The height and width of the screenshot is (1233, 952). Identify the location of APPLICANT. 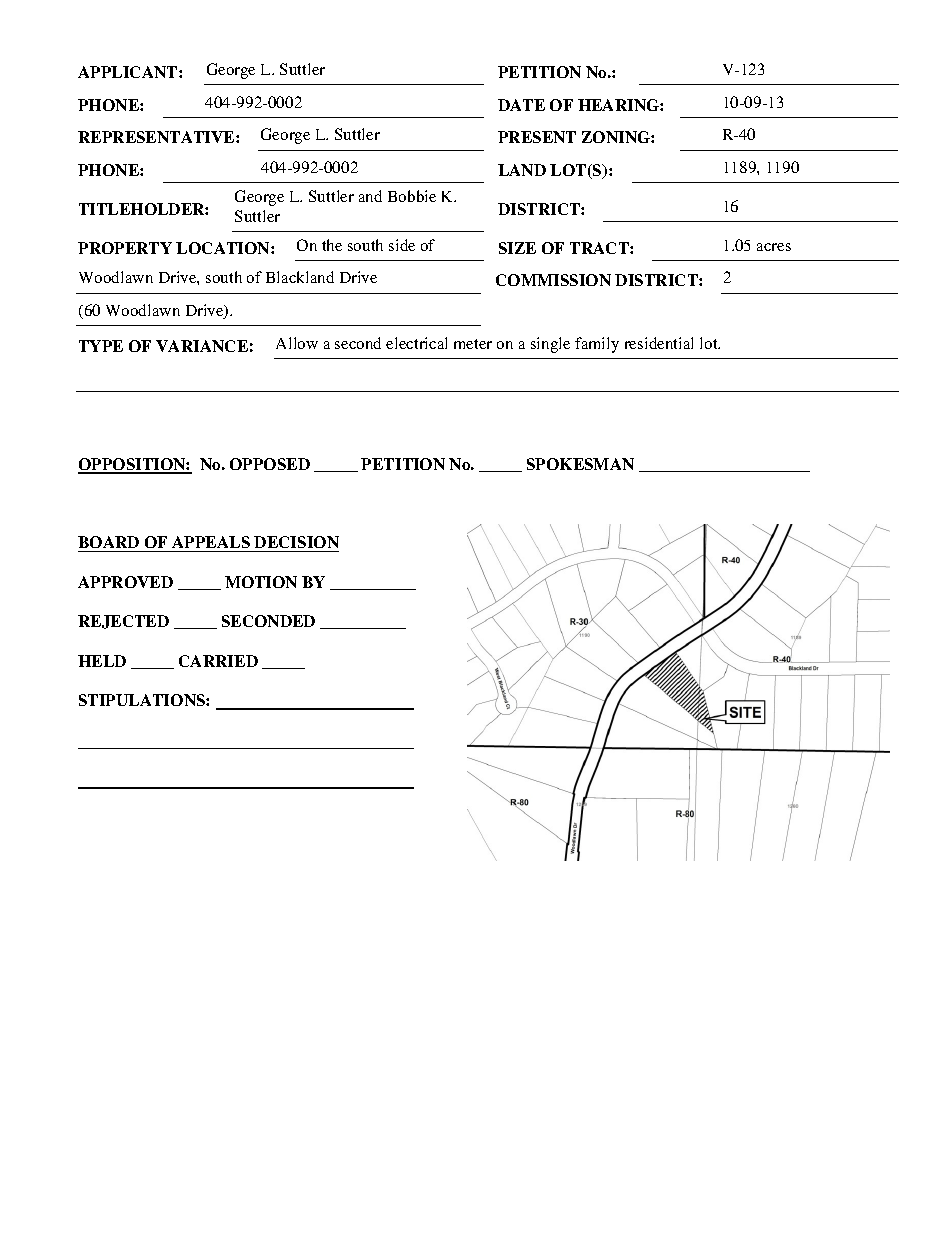
(129, 72).
